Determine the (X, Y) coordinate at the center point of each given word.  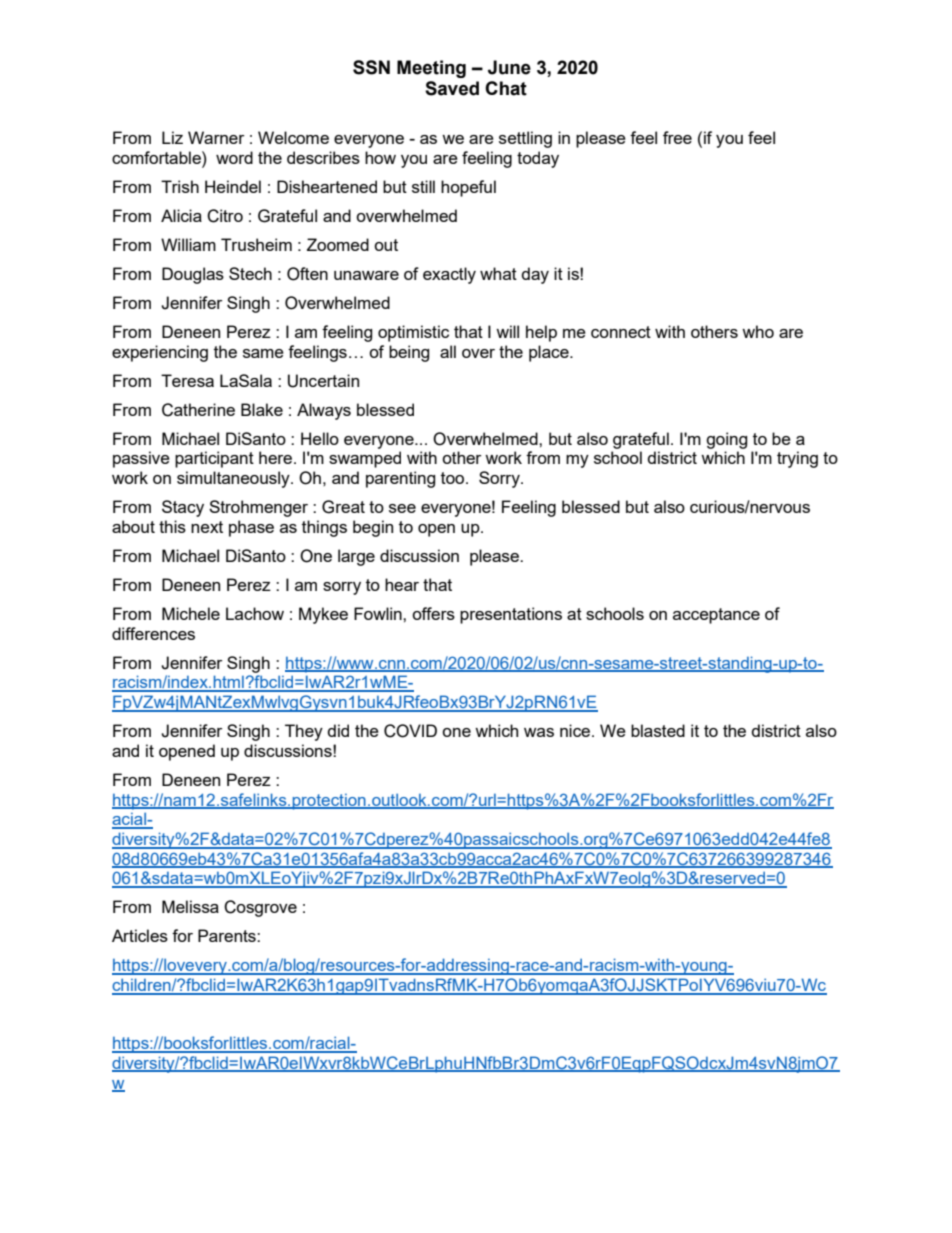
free (677, 137)
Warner (216, 137)
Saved (452, 88)
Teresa (187, 380)
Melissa (190, 906)
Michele (191, 613)
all (448, 351)
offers (433, 613)
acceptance (716, 616)
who (758, 331)
